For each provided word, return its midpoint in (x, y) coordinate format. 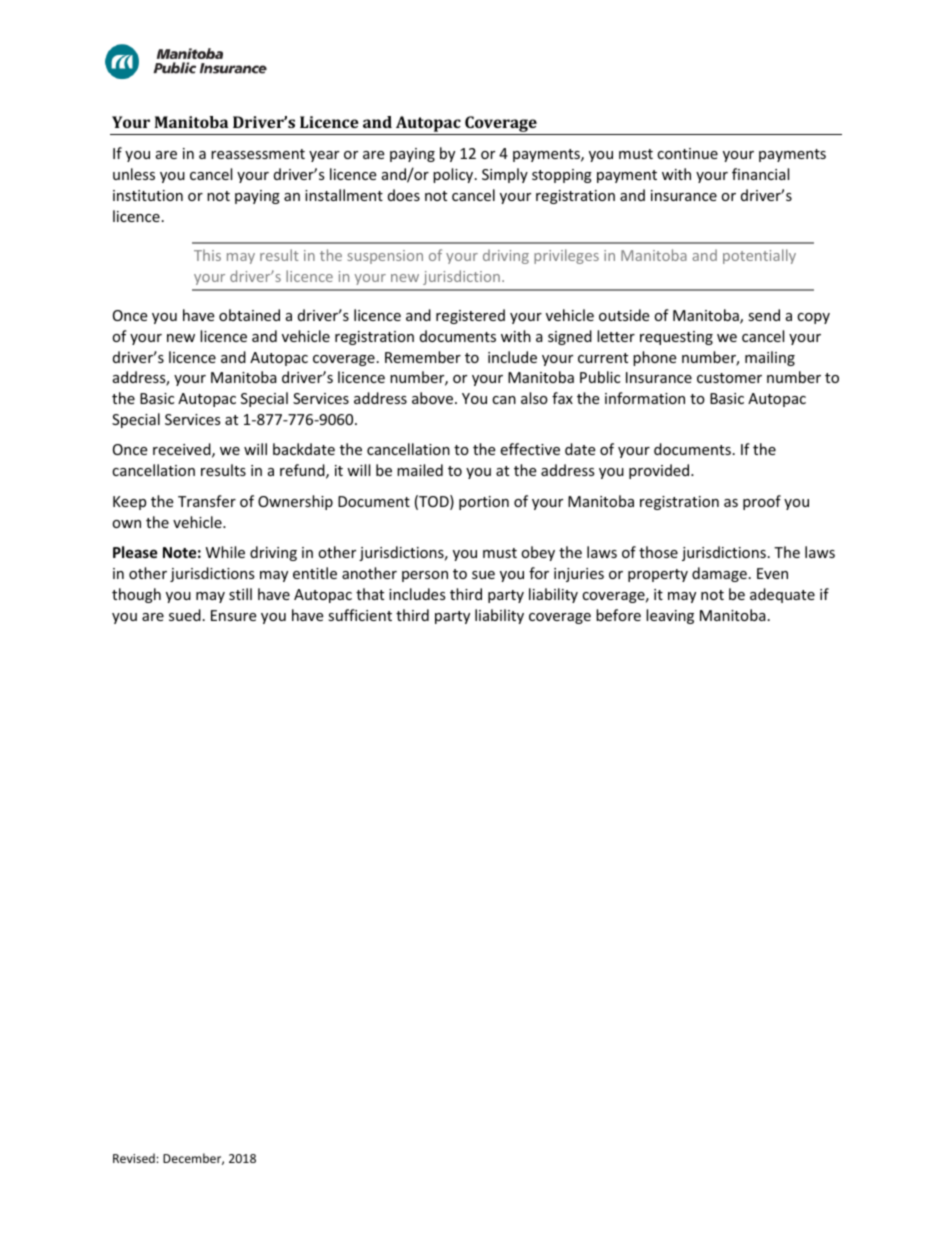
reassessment (258, 154)
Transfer (207, 501)
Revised (135, 1158)
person (425, 576)
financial (760, 174)
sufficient (360, 615)
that (370, 594)
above (432, 398)
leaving (670, 616)
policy (454, 175)
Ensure (233, 615)
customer (729, 378)
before (618, 615)
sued (185, 615)
